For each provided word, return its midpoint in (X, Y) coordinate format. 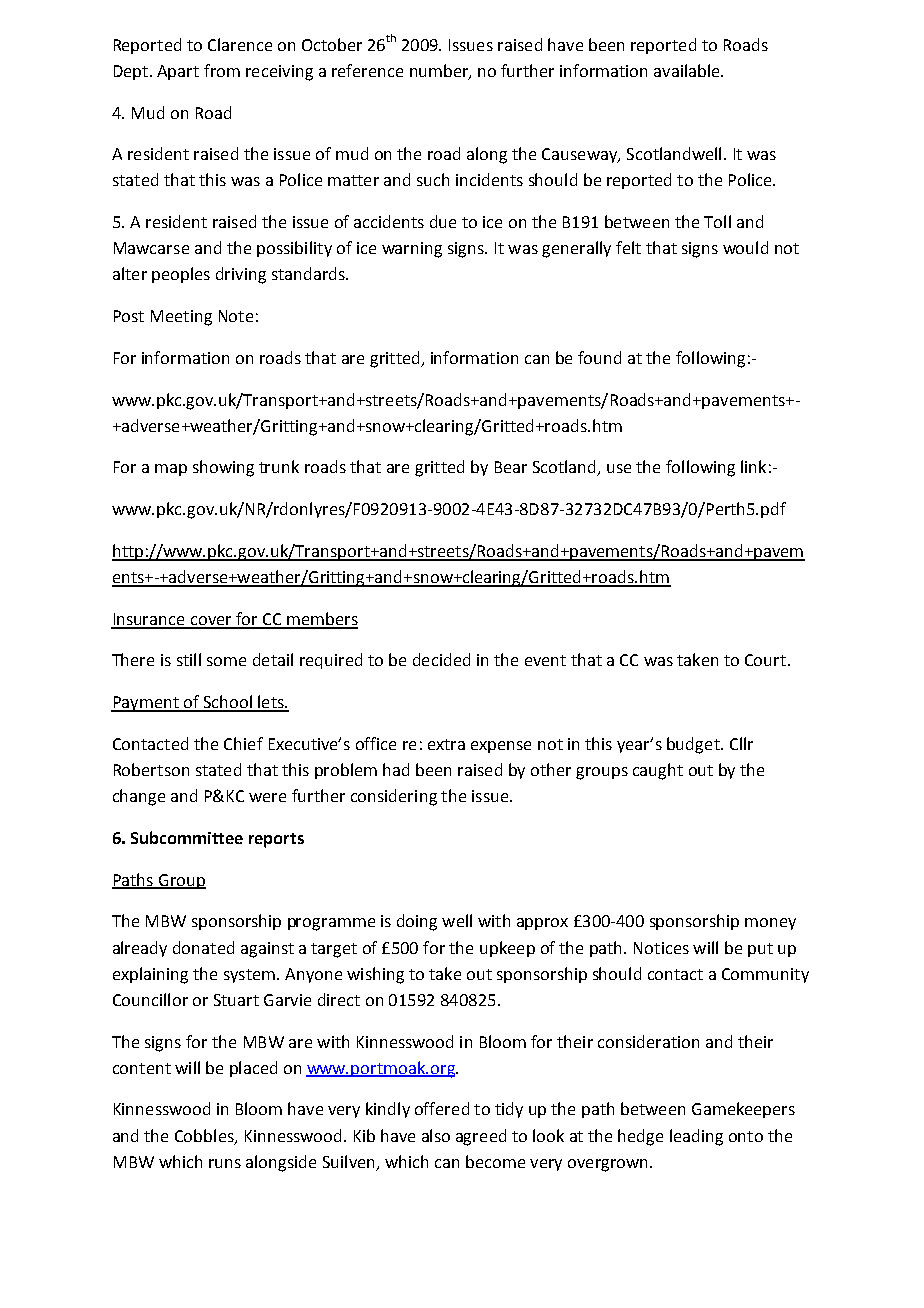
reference (367, 70)
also (436, 1135)
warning (412, 250)
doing (417, 922)
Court (765, 660)
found (599, 357)
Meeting (181, 318)
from (222, 70)
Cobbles (205, 1136)
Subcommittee (187, 837)
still (189, 659)
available (688, 70)
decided (441, 659)
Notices (661, 948)
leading (696, 1137)
